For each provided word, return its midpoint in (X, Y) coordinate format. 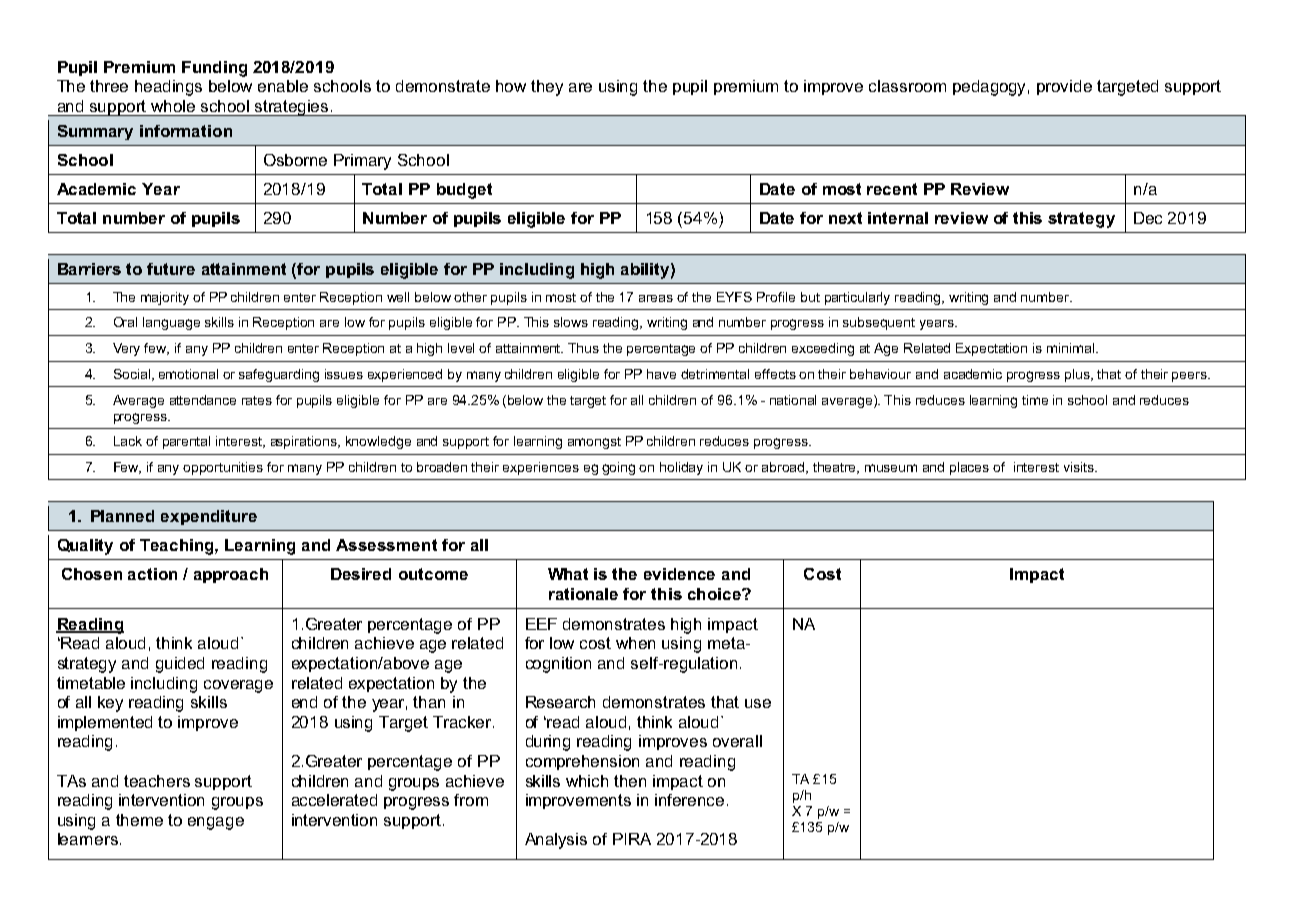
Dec (1148, 218)
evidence (679, 574)
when (635, 643)
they (547, 88)
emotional (188, 374)
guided (180, 665)
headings (168, 88)
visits (1080, 467)
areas (656, 298)
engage (216, 823)
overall (737, 741)
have (661, 374)
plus (1079, 375)
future (171, 269)
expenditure (209, 517)
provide (1064, 87)
